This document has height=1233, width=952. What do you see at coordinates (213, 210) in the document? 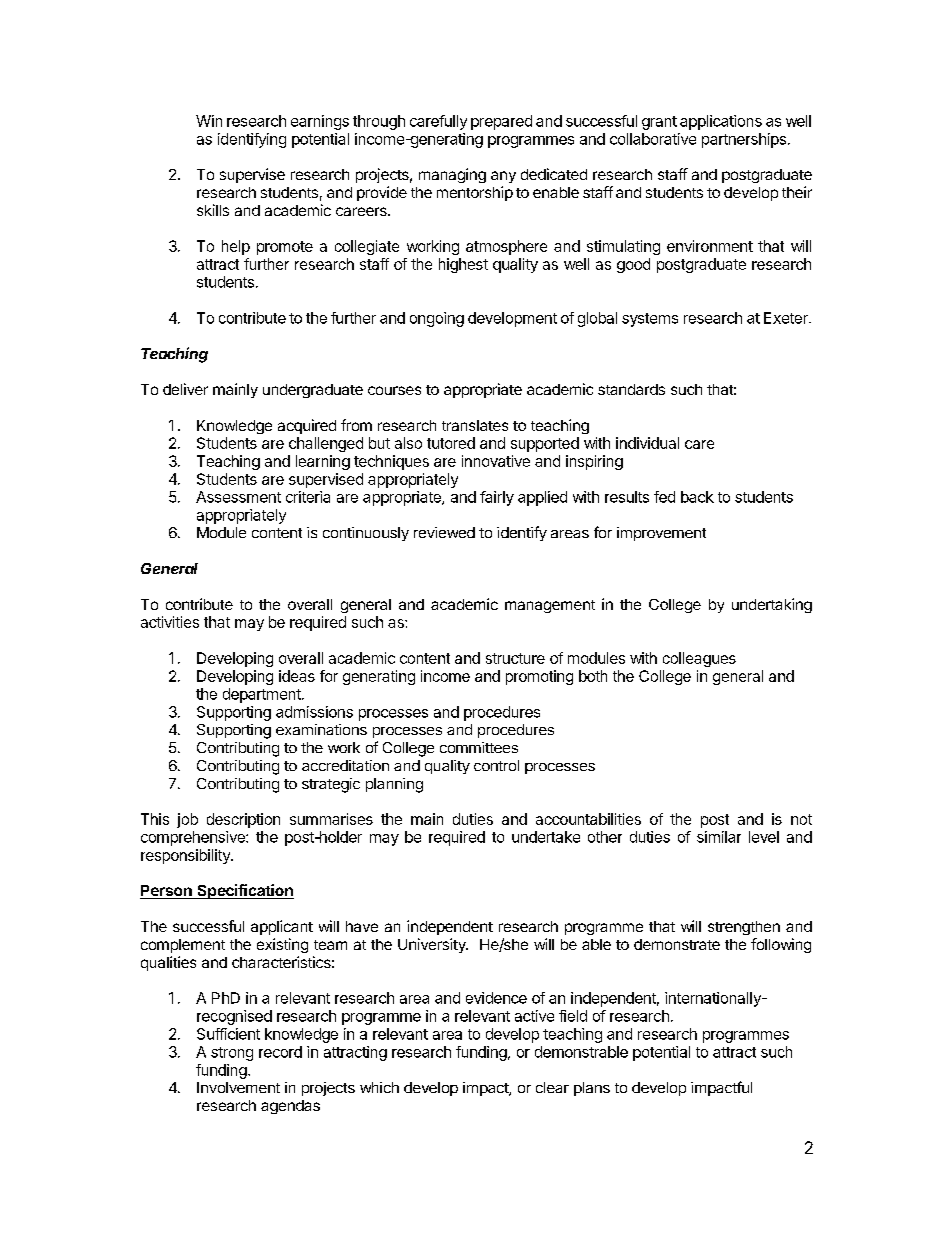
I see `skills` at bounding box center [213, 210].
